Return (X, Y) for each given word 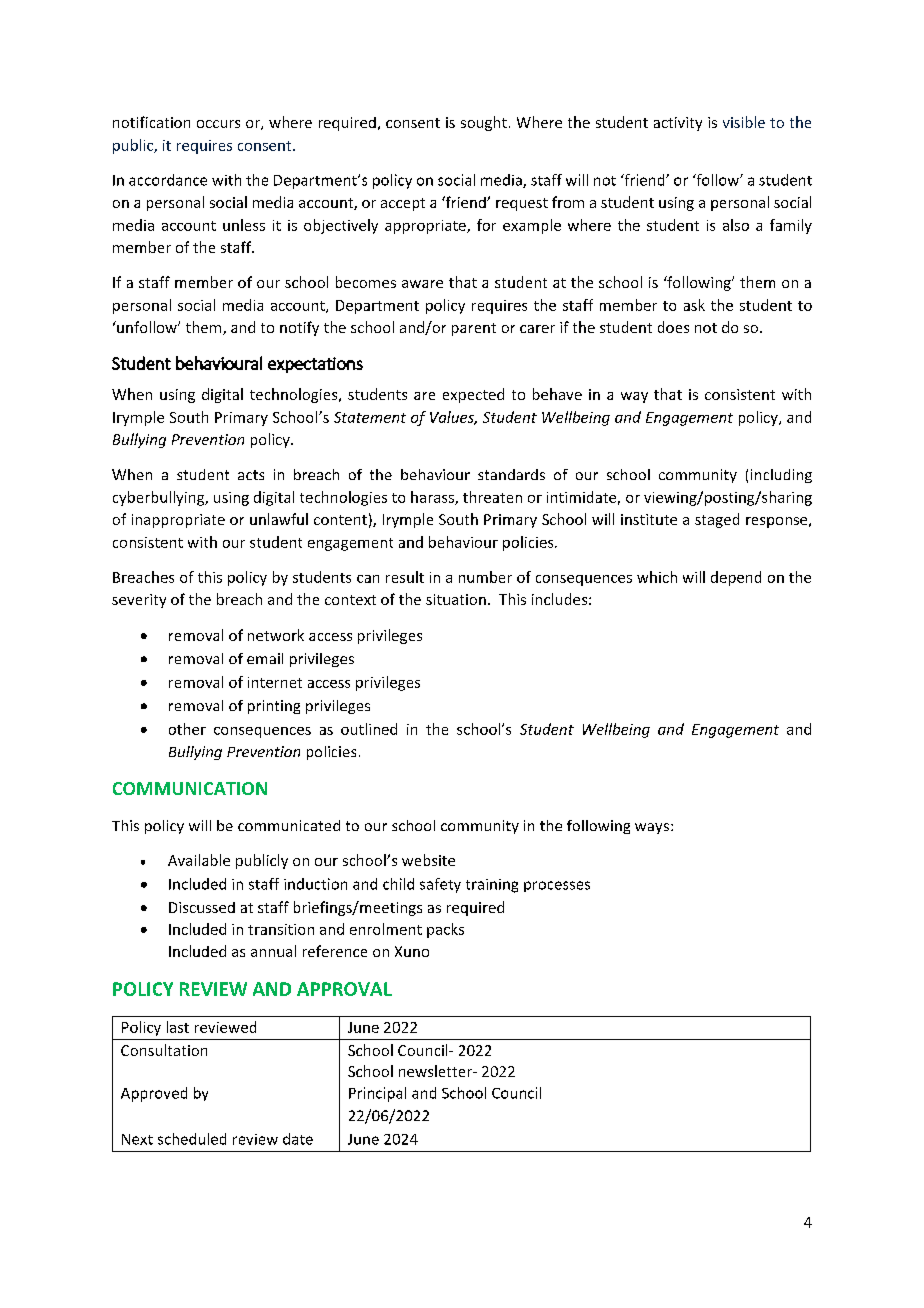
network (276, 635)
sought (484, 123)
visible (744, 122)
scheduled (192, 1139)
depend (736, 578)
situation (456, 599)
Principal (377, 1094)
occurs (218, 124)
